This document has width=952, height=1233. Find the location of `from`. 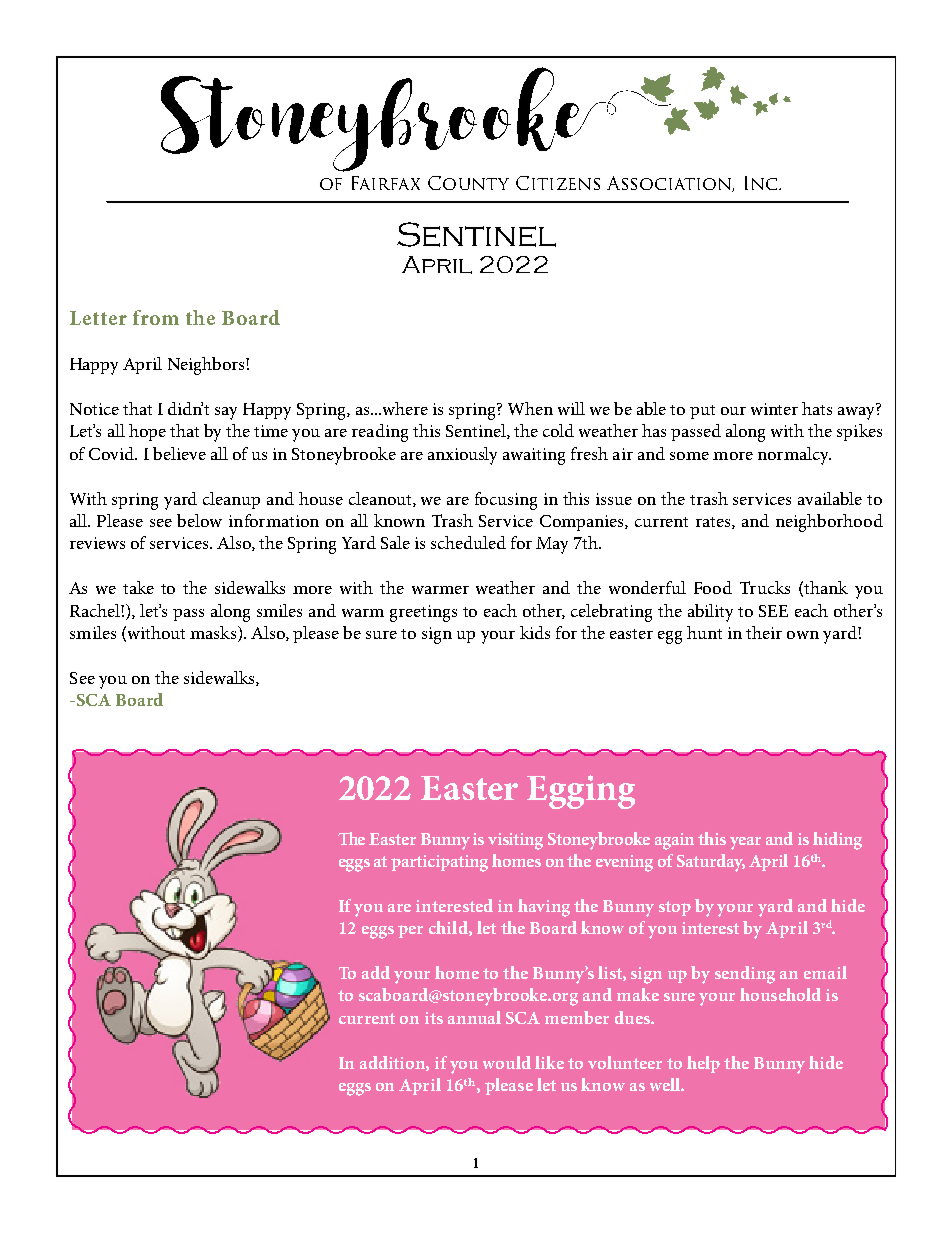

from is located at coordinates (156, 317).
